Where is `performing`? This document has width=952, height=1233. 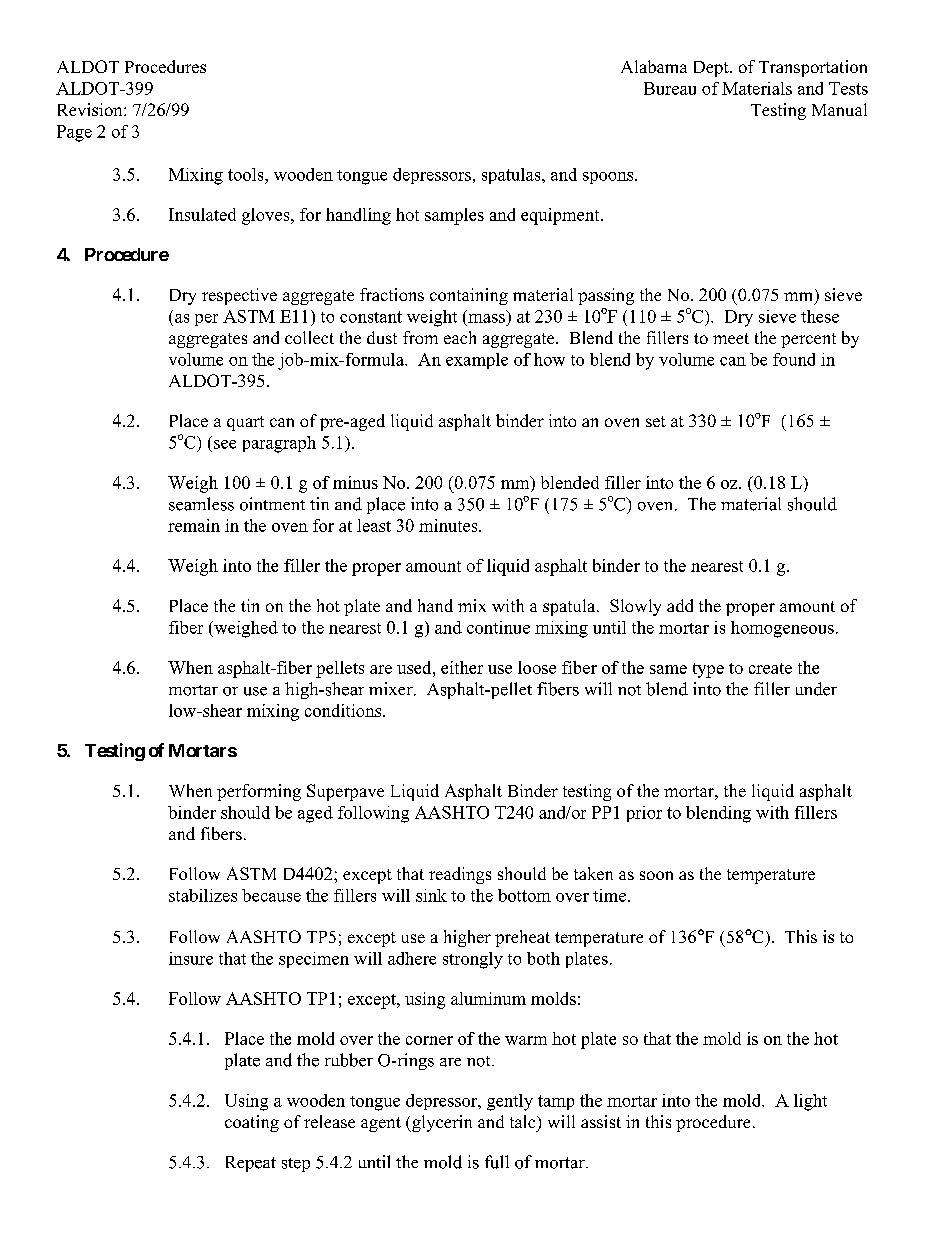
performing is located at coordinates (259, 792).
